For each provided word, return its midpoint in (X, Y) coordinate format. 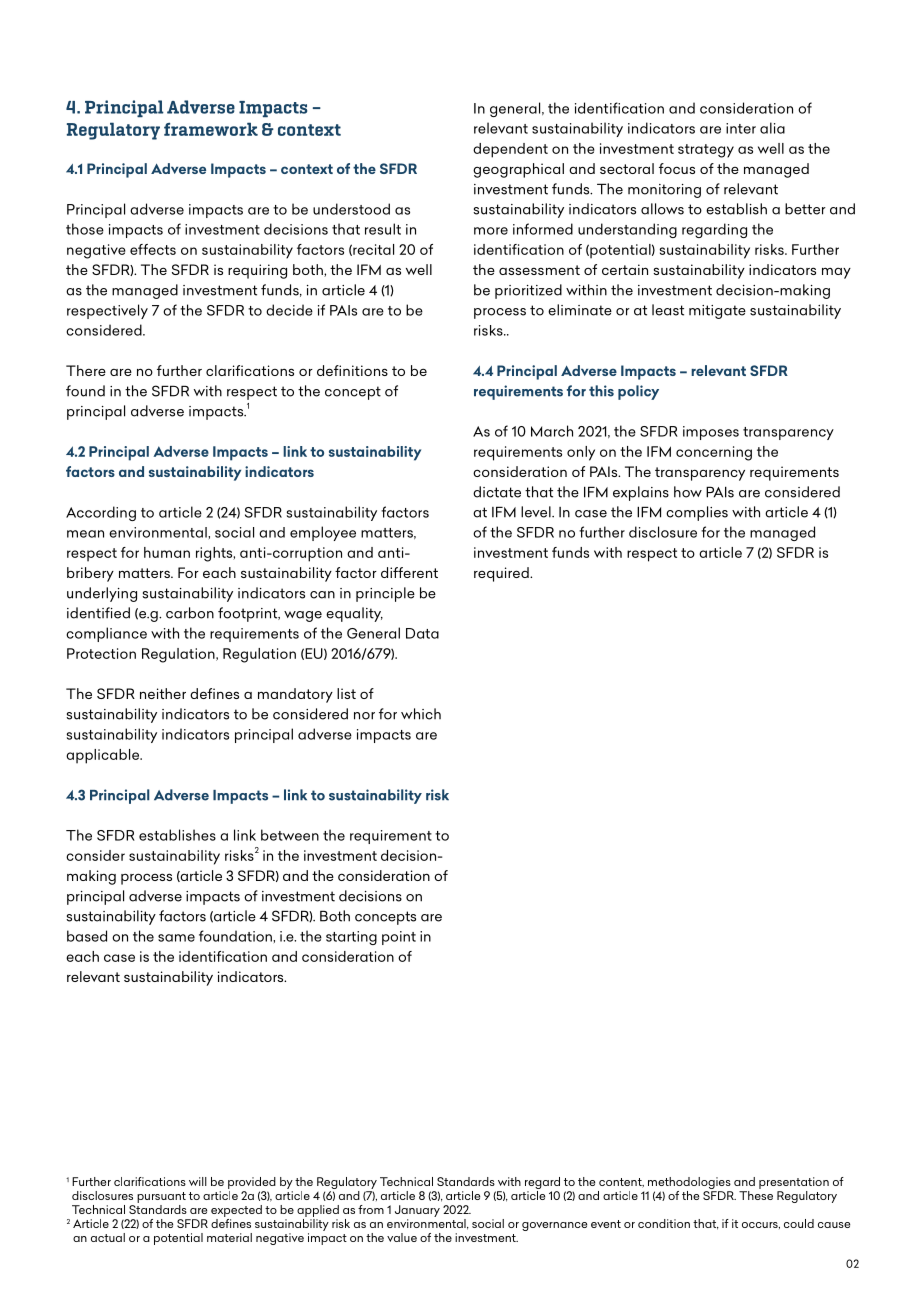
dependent (510, 150)
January (417, 1211)
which (421, 714)
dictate (497, 492)
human (167, 552)
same (176, 938)
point (399, 938)
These (756, 1194)
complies (697, 513)
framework (211, 129)
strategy (706, 151)
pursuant (161, 1197)
